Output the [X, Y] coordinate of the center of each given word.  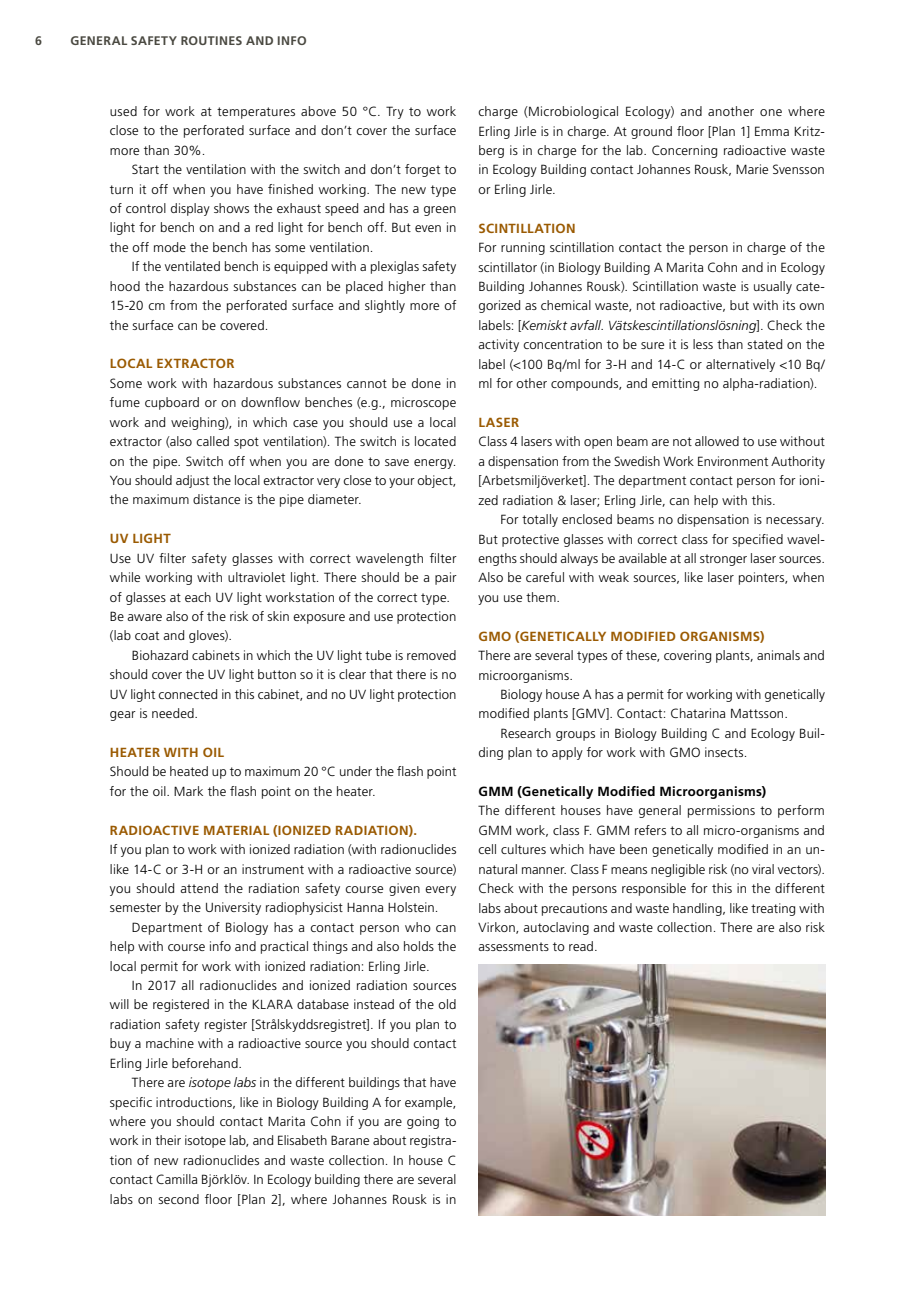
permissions [721, 811]
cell [487, 849]
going [423, 1122]
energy [434, 464]
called [212, 441]
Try [395, 112]
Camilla [176, 1179]
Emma [772, 131]
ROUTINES [211, 40]
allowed [717, 441]
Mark [188, 791]
